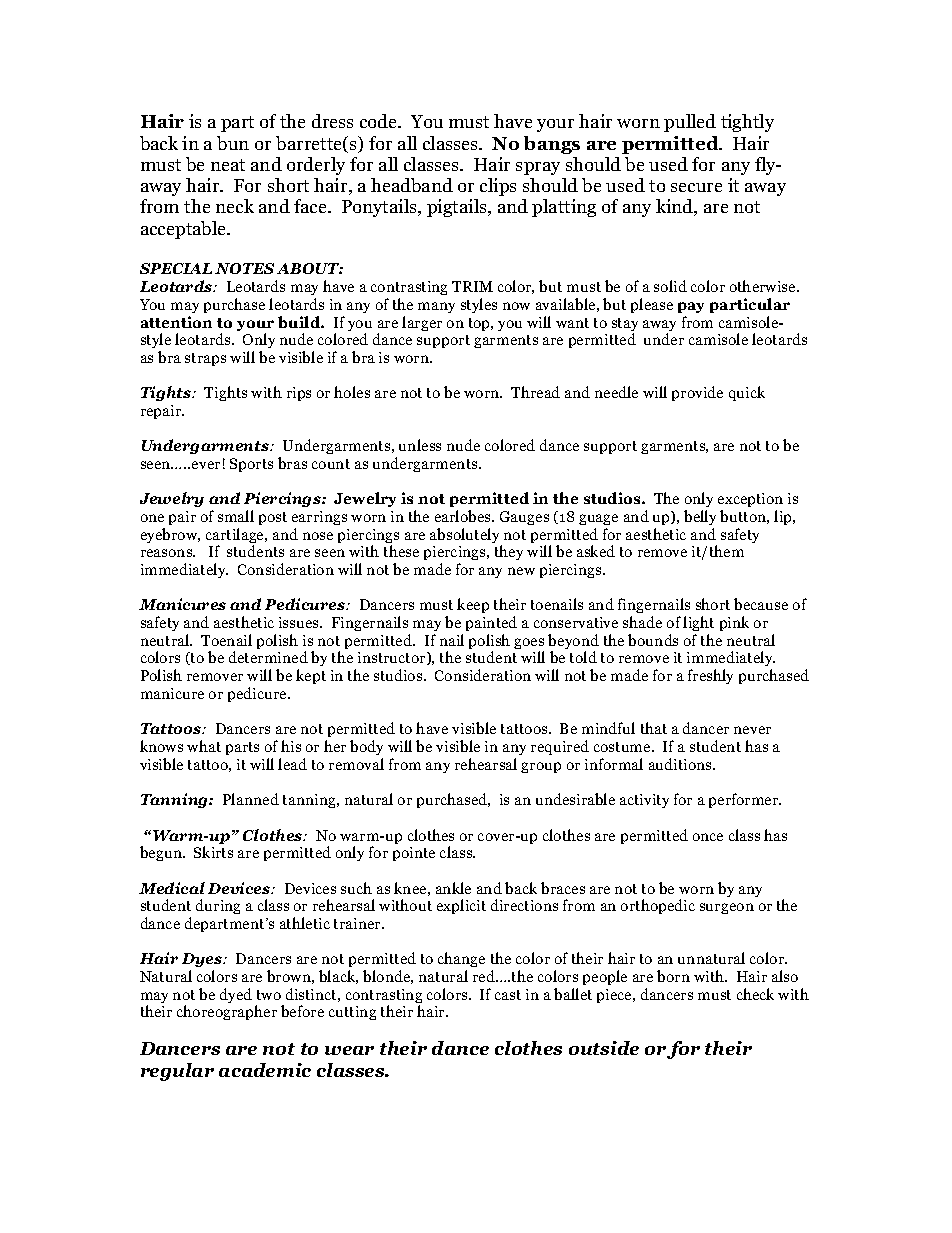 The width and height of the page is (952, 1233). Describe the element at coordinates (697, 393) in the page. I see `provide` at that location.
